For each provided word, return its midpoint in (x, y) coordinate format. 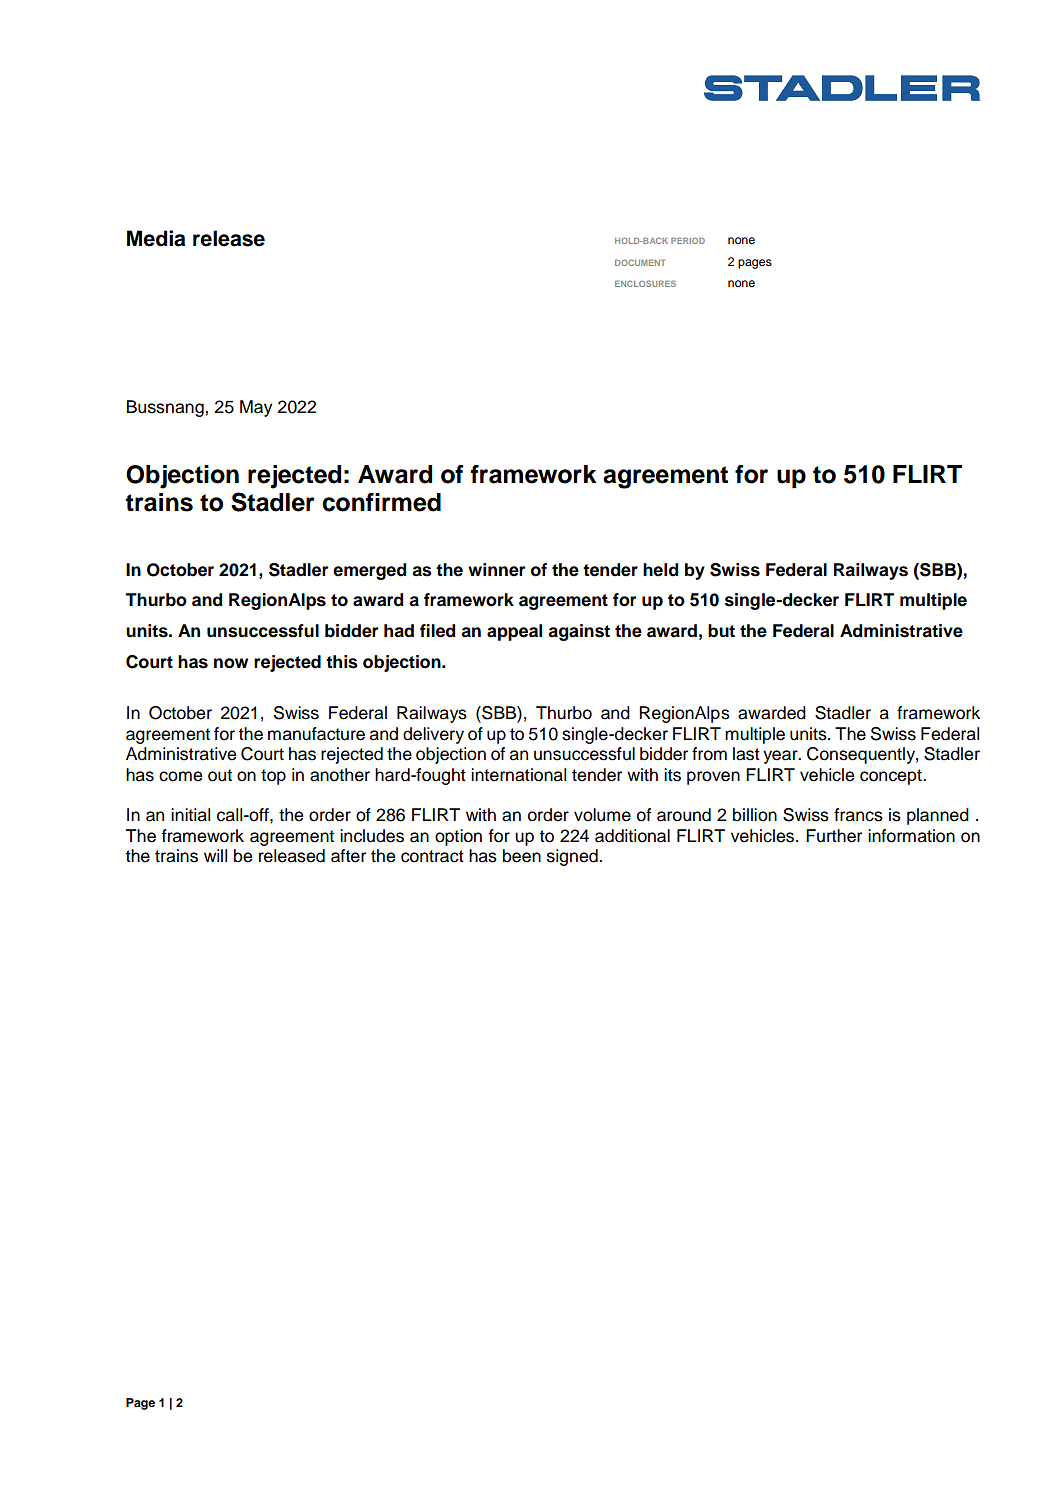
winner (496, 570)
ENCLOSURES (645, 283)
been (522, 856)
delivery (433, 735)
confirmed (381, 502)
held (660, 570)
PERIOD (688, 241)
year (781, 757)
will (215, 855)
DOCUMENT (640, 262)
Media (156, 238)
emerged (369, 571)
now (231, 663)
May (256, 408)
